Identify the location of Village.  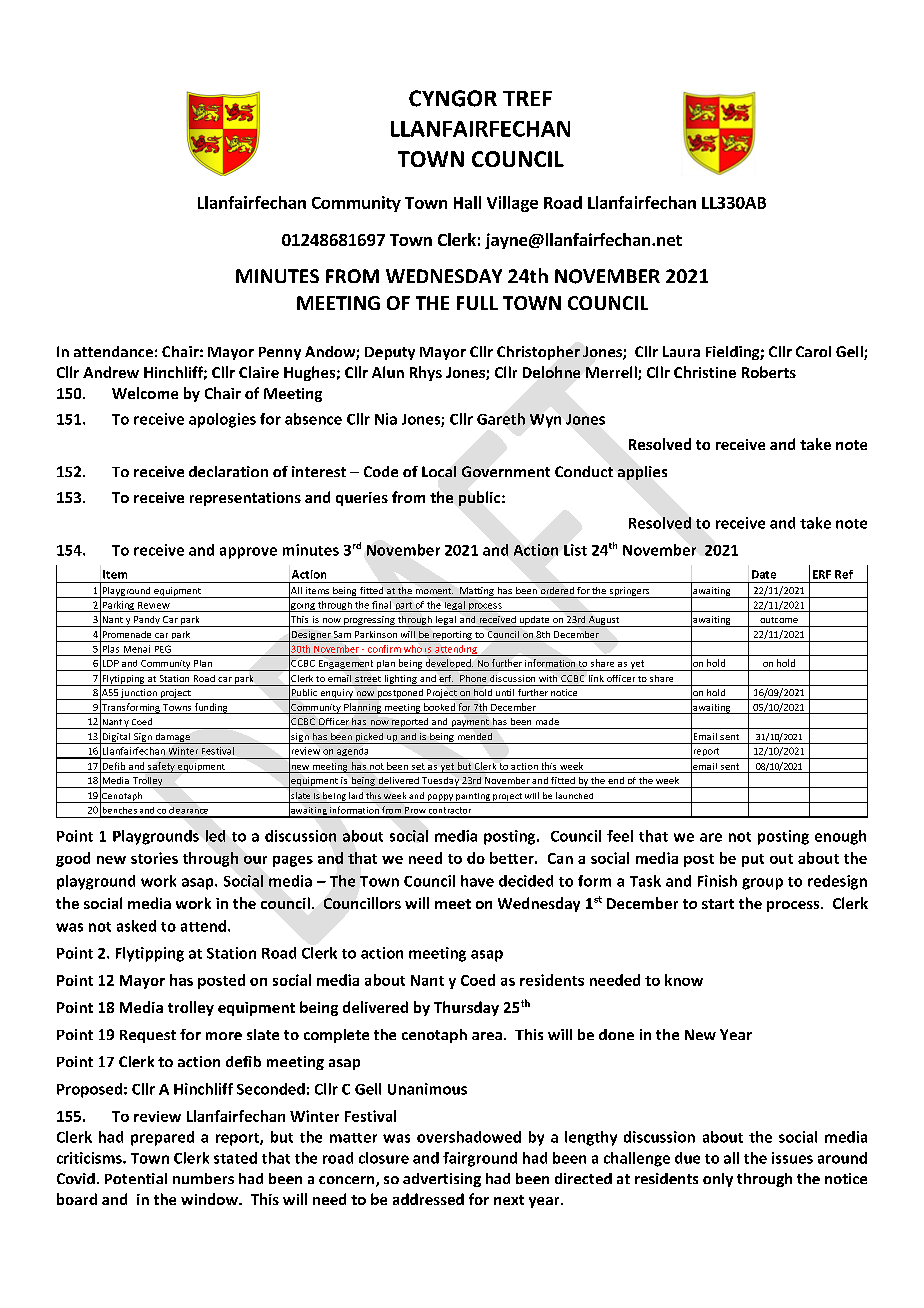
(512, 204).
